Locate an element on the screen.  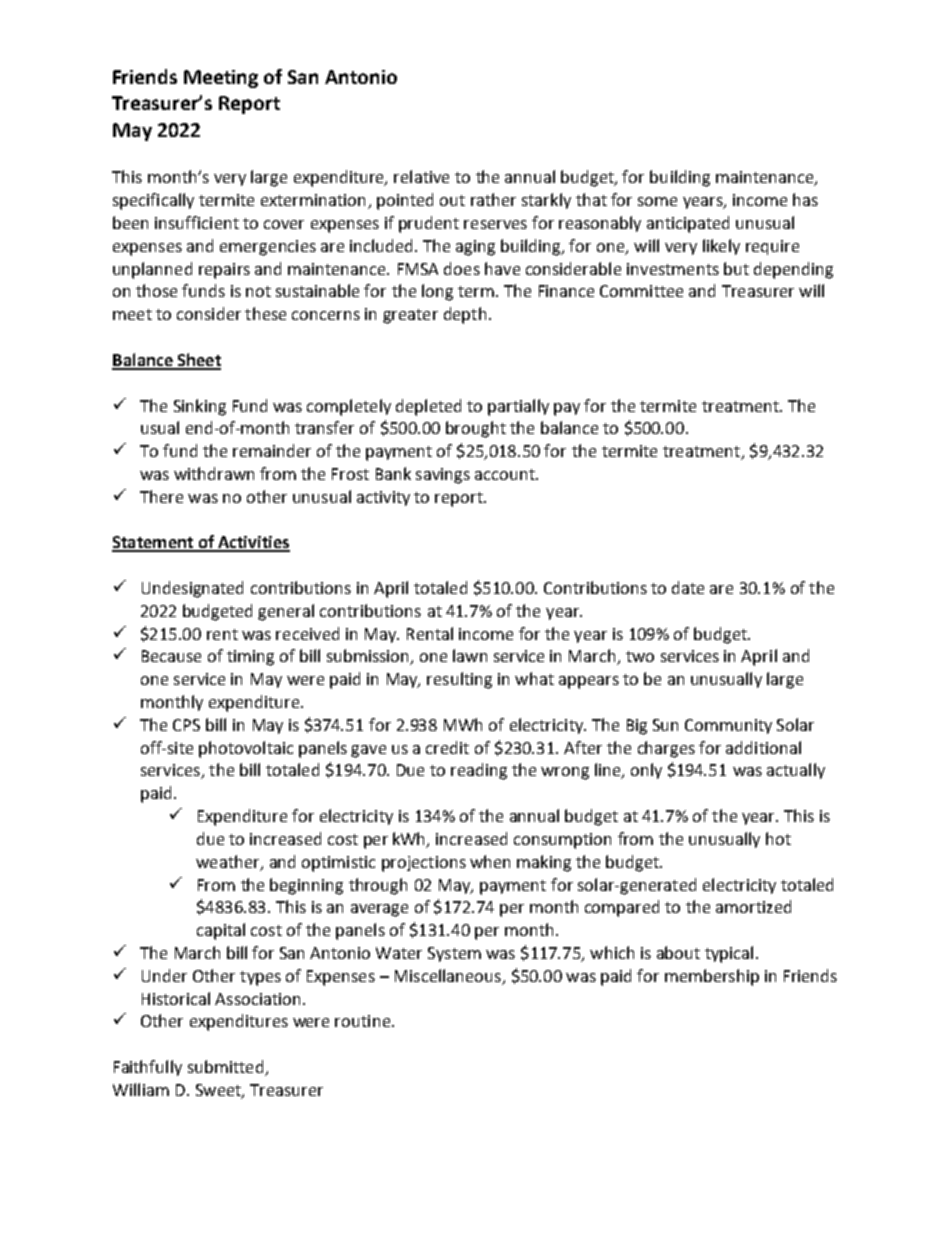
weather is located at coordinates (229, 862).
